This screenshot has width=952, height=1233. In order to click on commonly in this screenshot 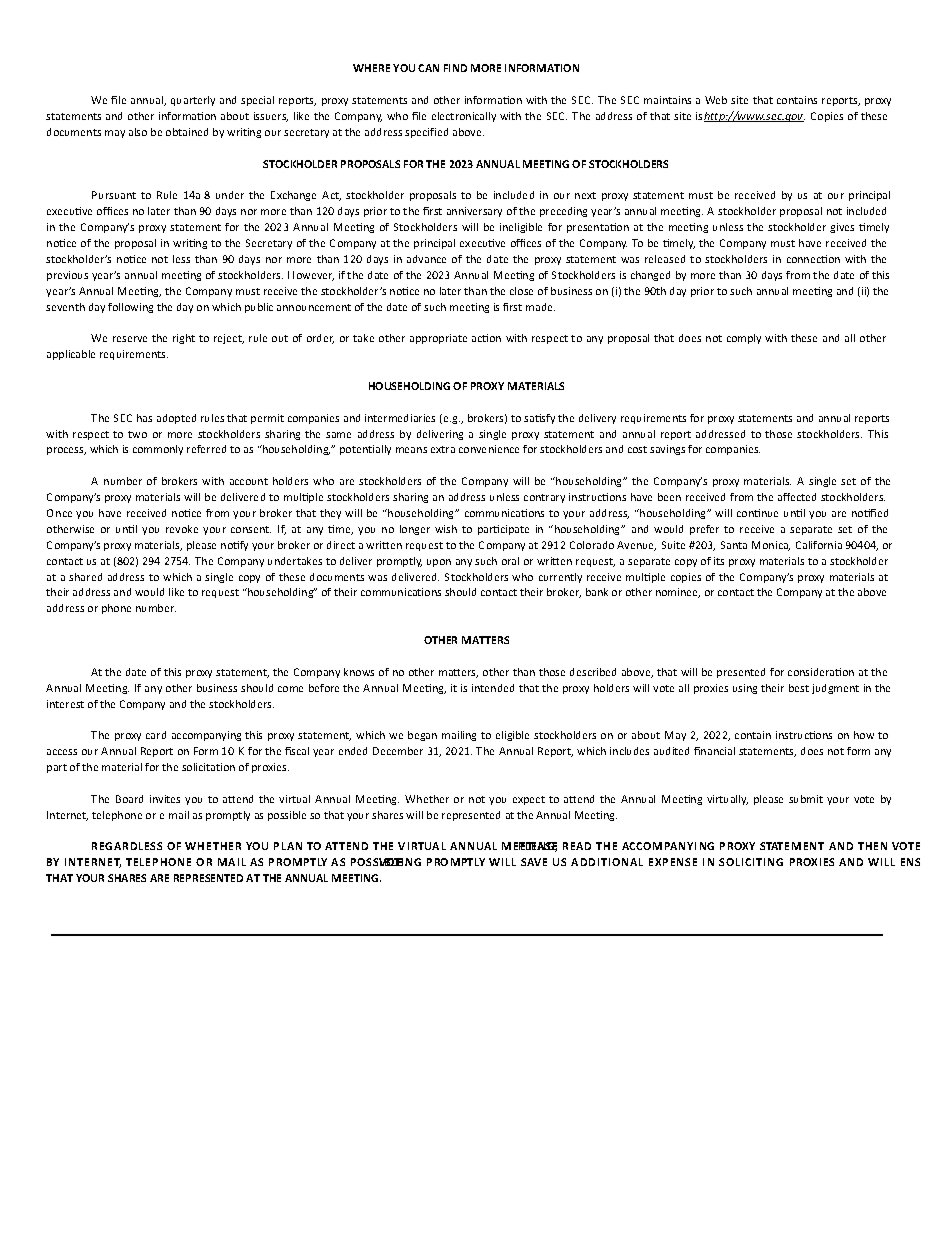, I will do `click(158, 450)`.
